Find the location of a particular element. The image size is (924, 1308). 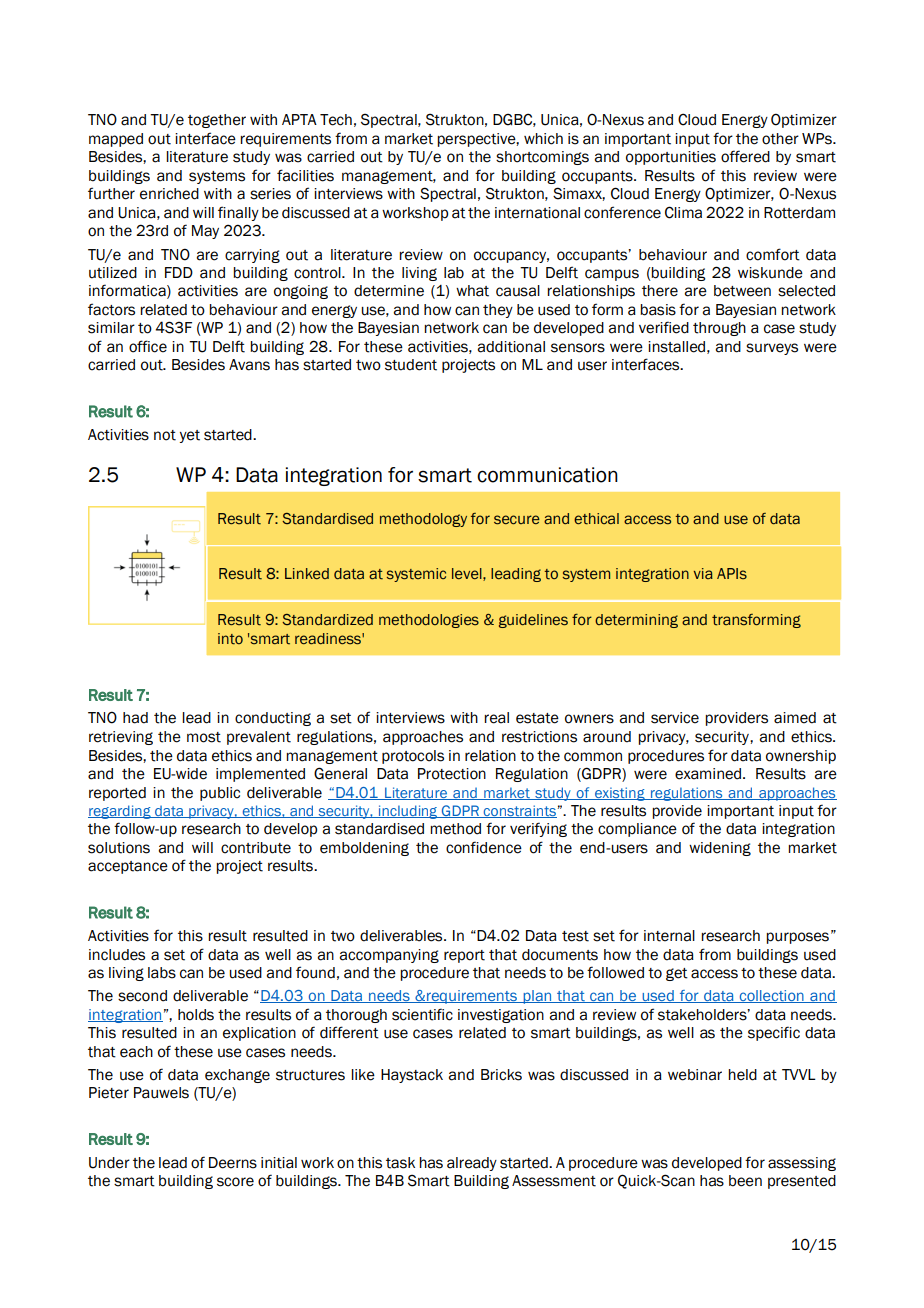

determining is located at coordinates (636, 621).
